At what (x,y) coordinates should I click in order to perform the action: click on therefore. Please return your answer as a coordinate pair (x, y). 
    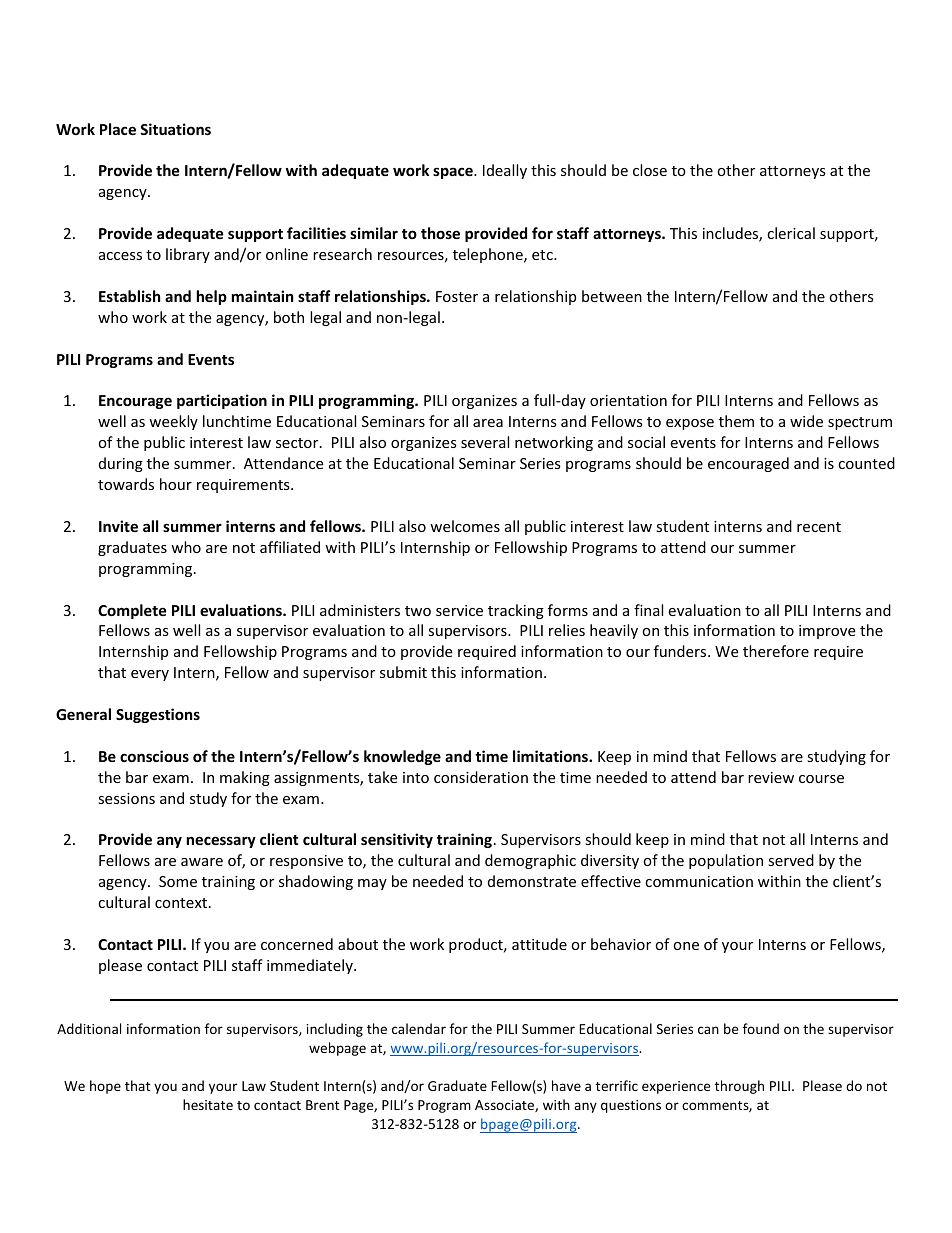
    Looking at the image, I should click on (776, 651).
